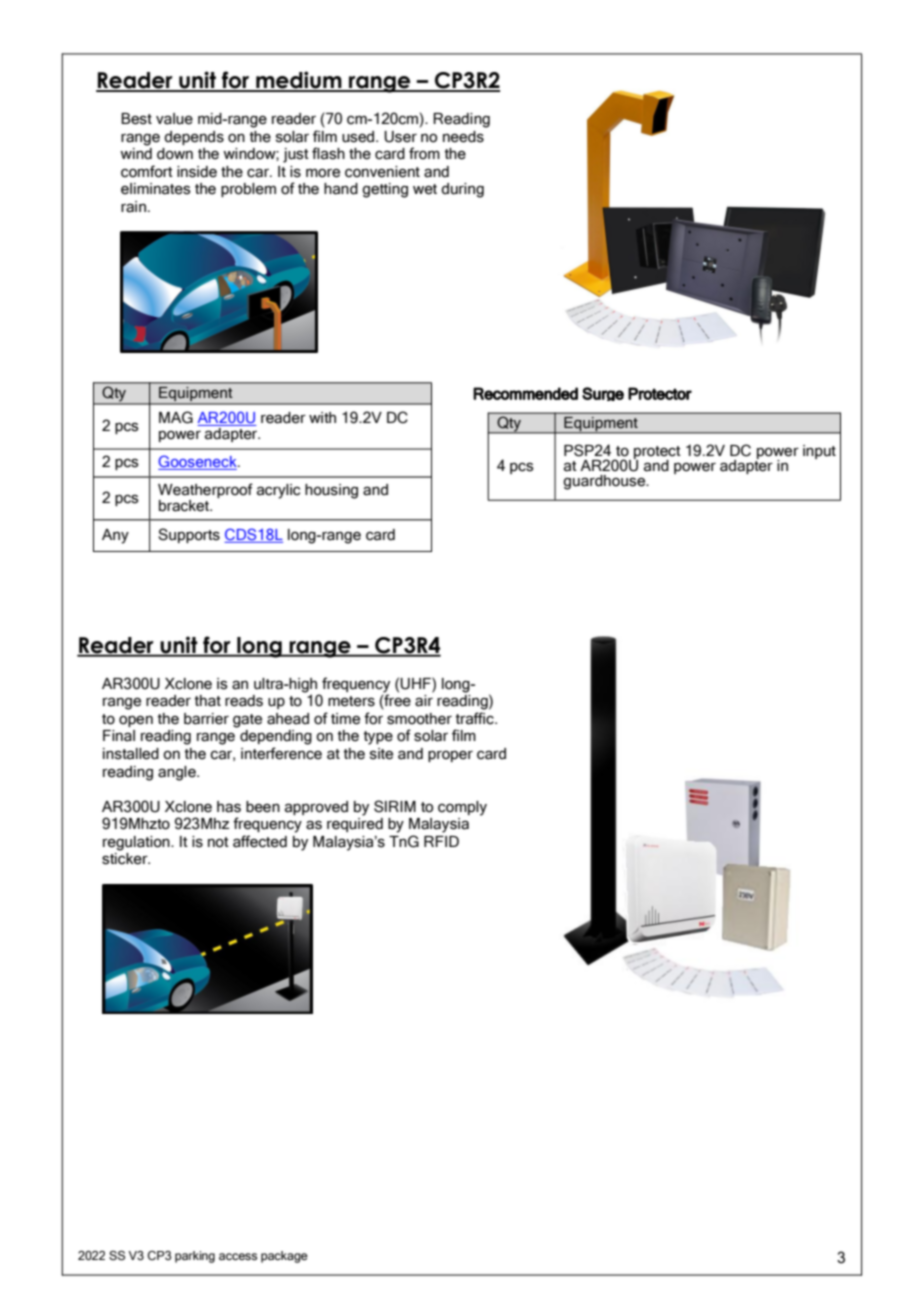 The height and width of the screenshot is (1307, 924). Describe the element at coordinates (174, 119) in the screenshot. I see `value` at that location.
